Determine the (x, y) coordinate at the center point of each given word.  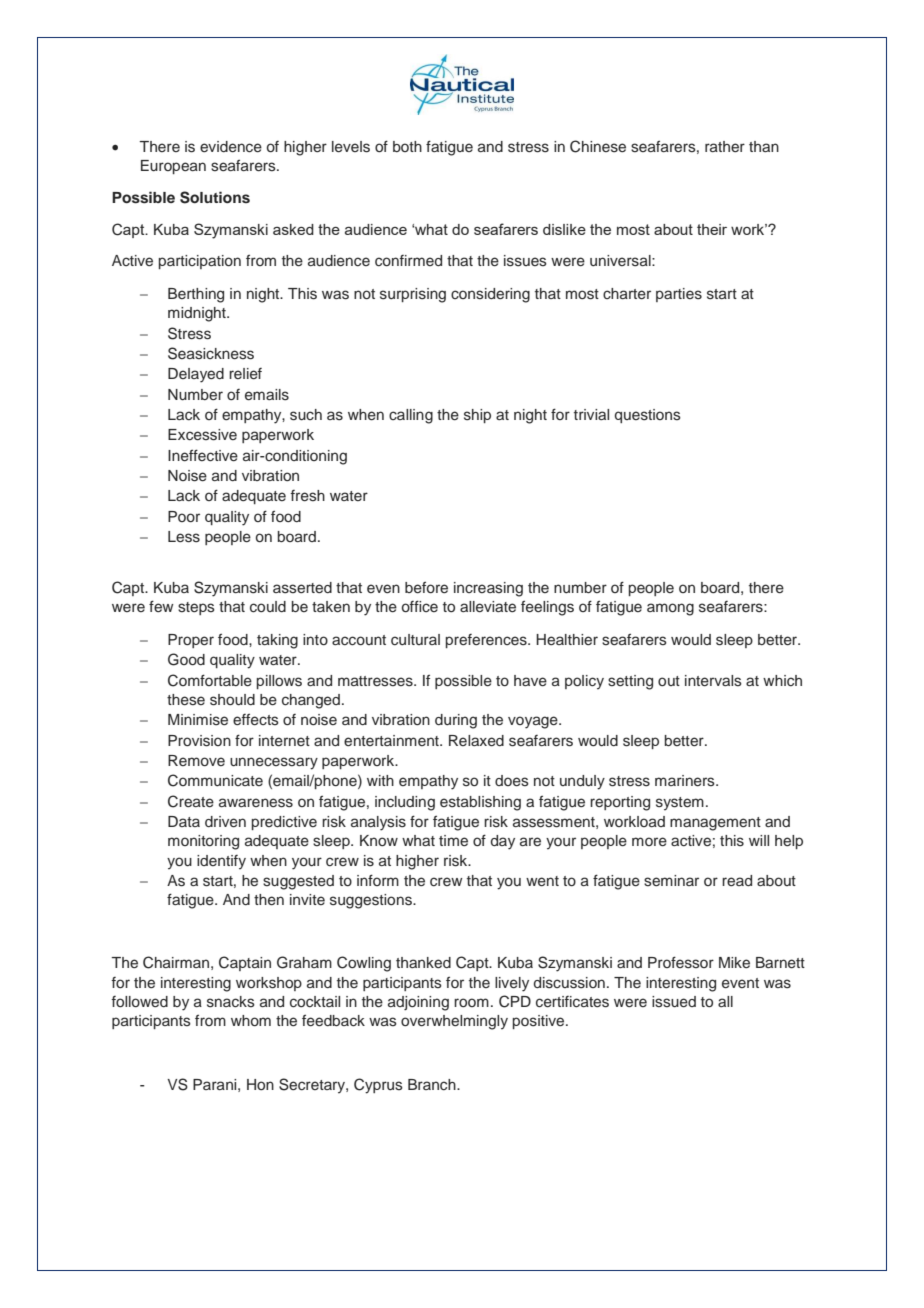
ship (477, 416)
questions (648, 416)
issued (674, 1002)
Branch (433, 1085)
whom (251, 1020)
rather (725, 146)
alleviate (488, 607)
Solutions (215, 197)
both (407, 146)
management (715, 824)
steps (196, 608)
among (670, 609)
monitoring (203, 842)
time (453, 840)
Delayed (196, 375)
